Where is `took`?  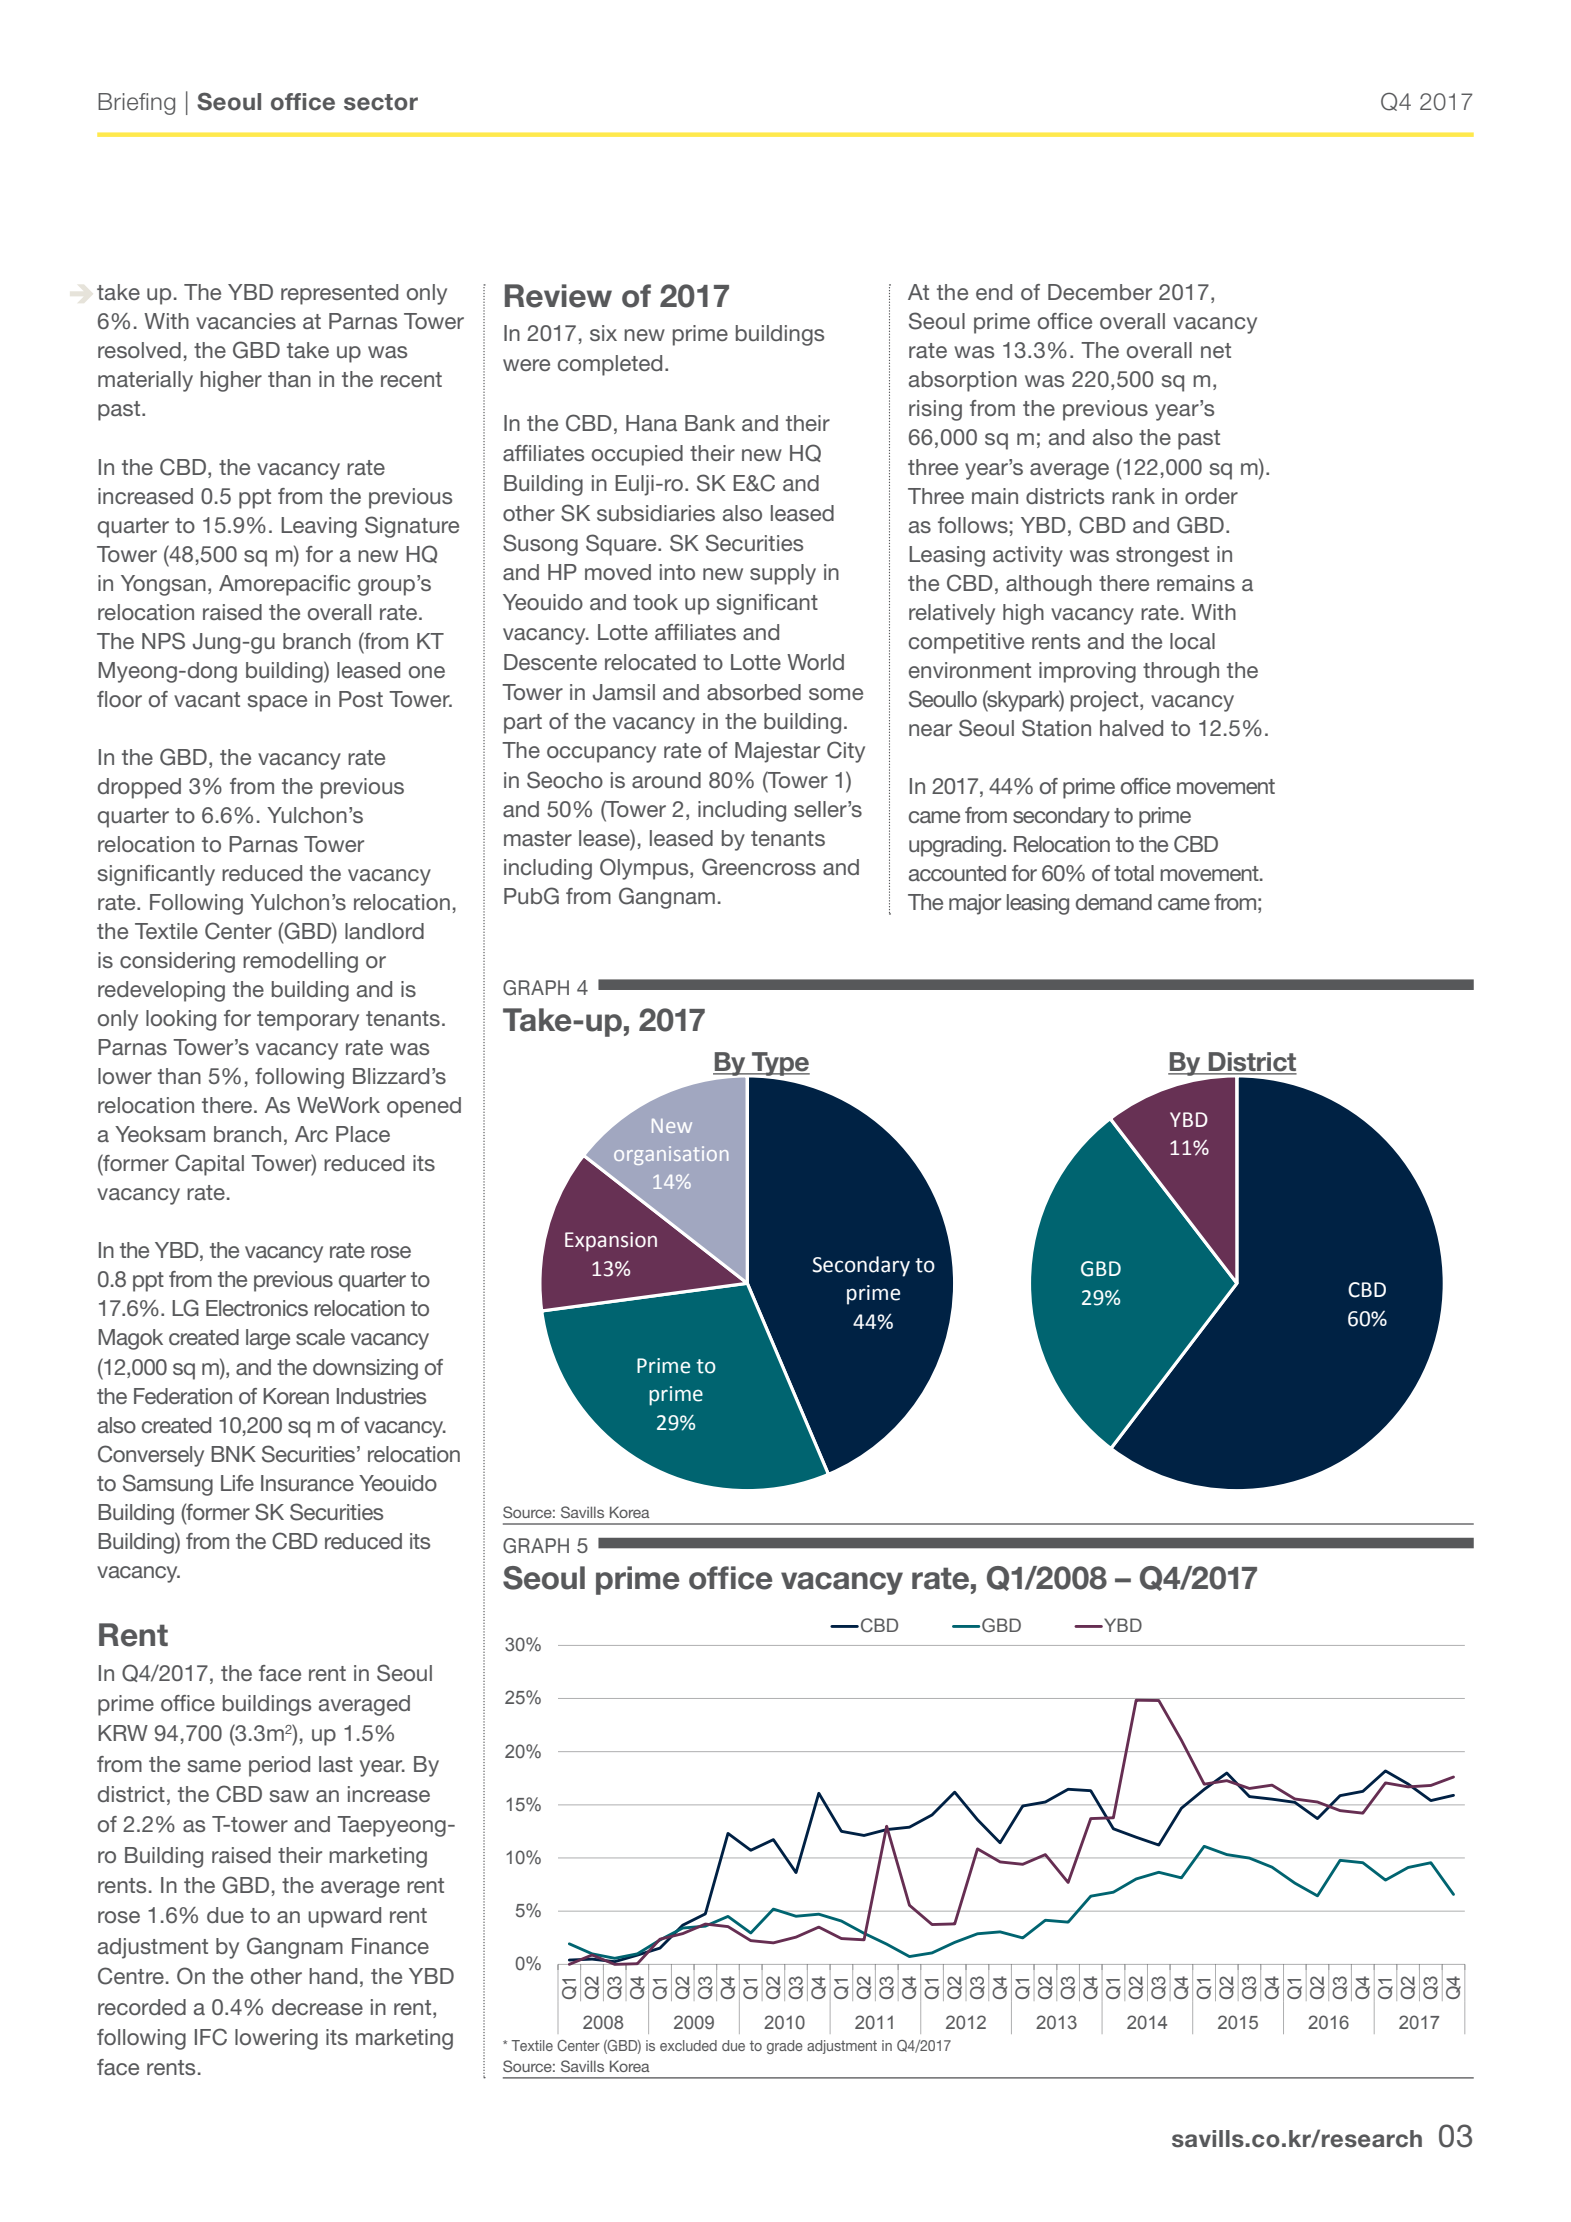
took is located at coordinates (655, 602).
